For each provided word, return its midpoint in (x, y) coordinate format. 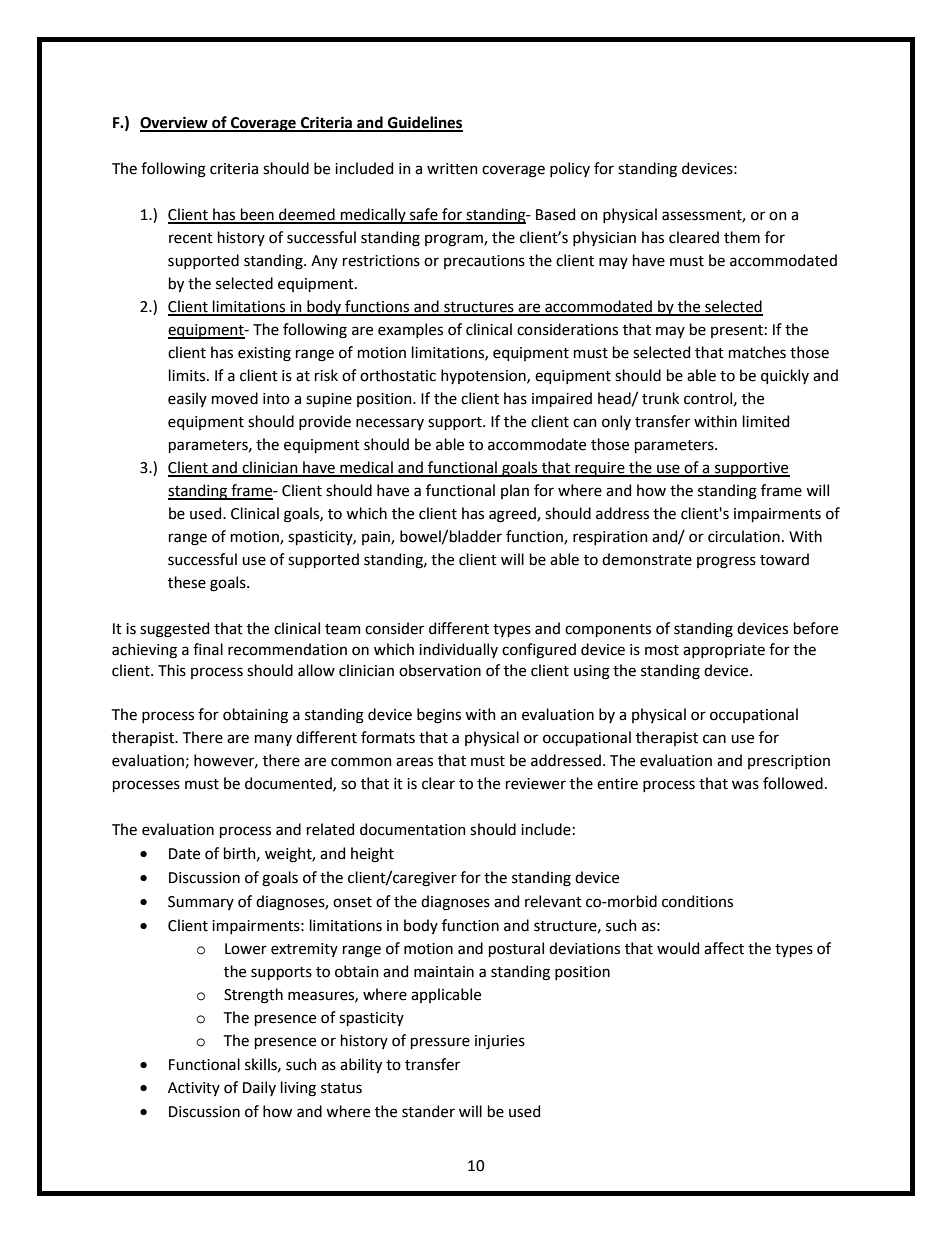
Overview (175, 123)
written (452, 169)
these (187, 582)
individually (458, 650)
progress (726, 562)
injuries (500, 1042)
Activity (194, 1089)
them (742, 237)
